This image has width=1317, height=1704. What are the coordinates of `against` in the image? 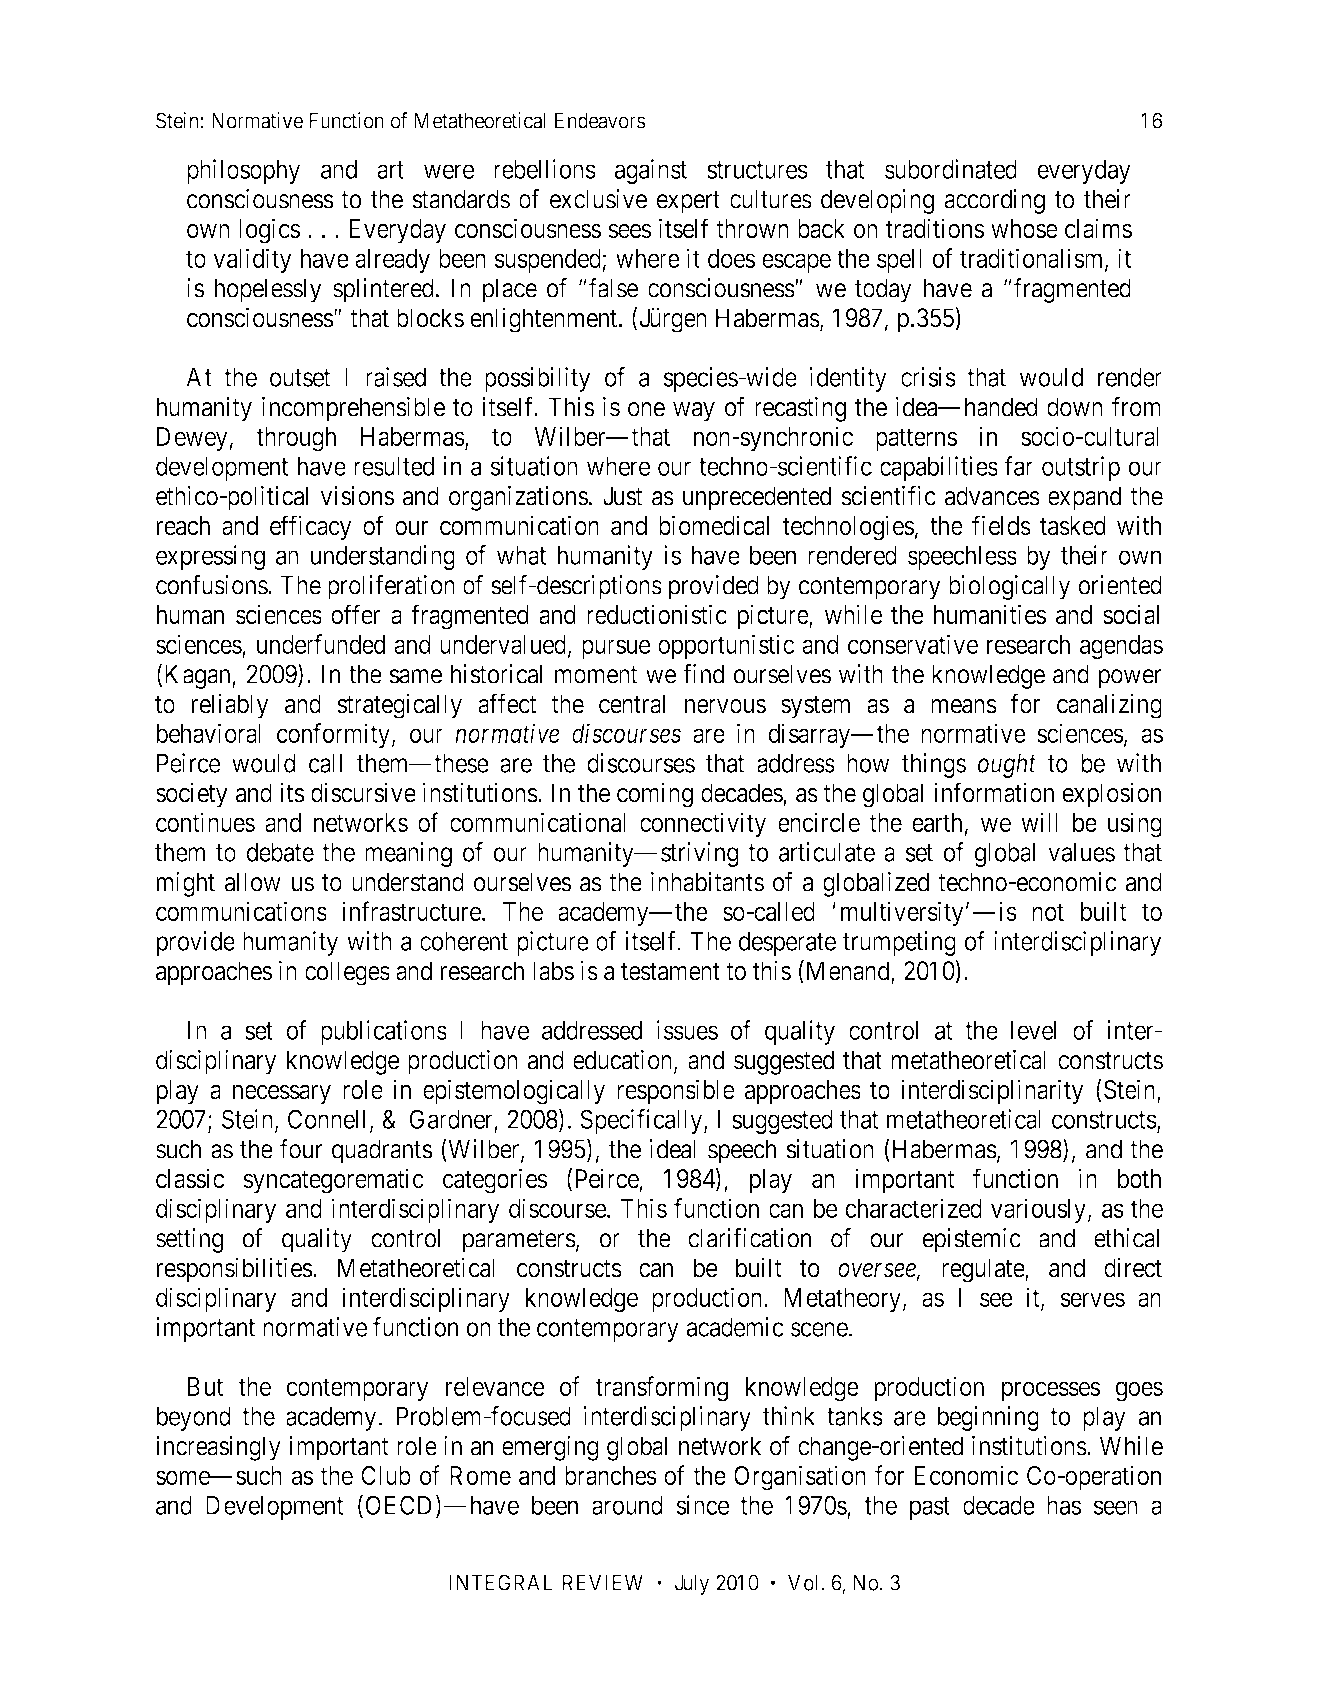 It's located at (651, 171).
